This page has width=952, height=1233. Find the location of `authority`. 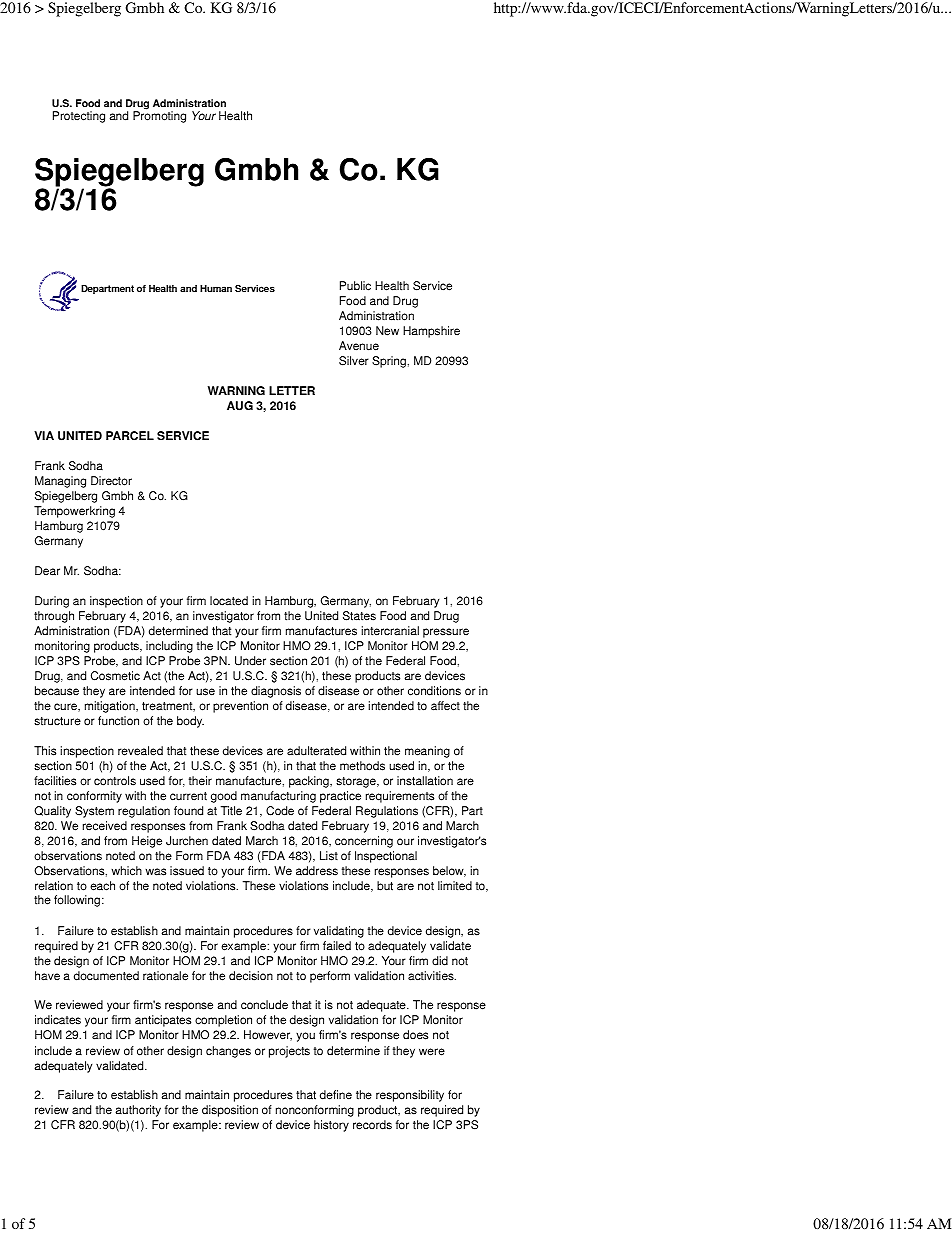

authority is located at coordinates (138, 1111).
